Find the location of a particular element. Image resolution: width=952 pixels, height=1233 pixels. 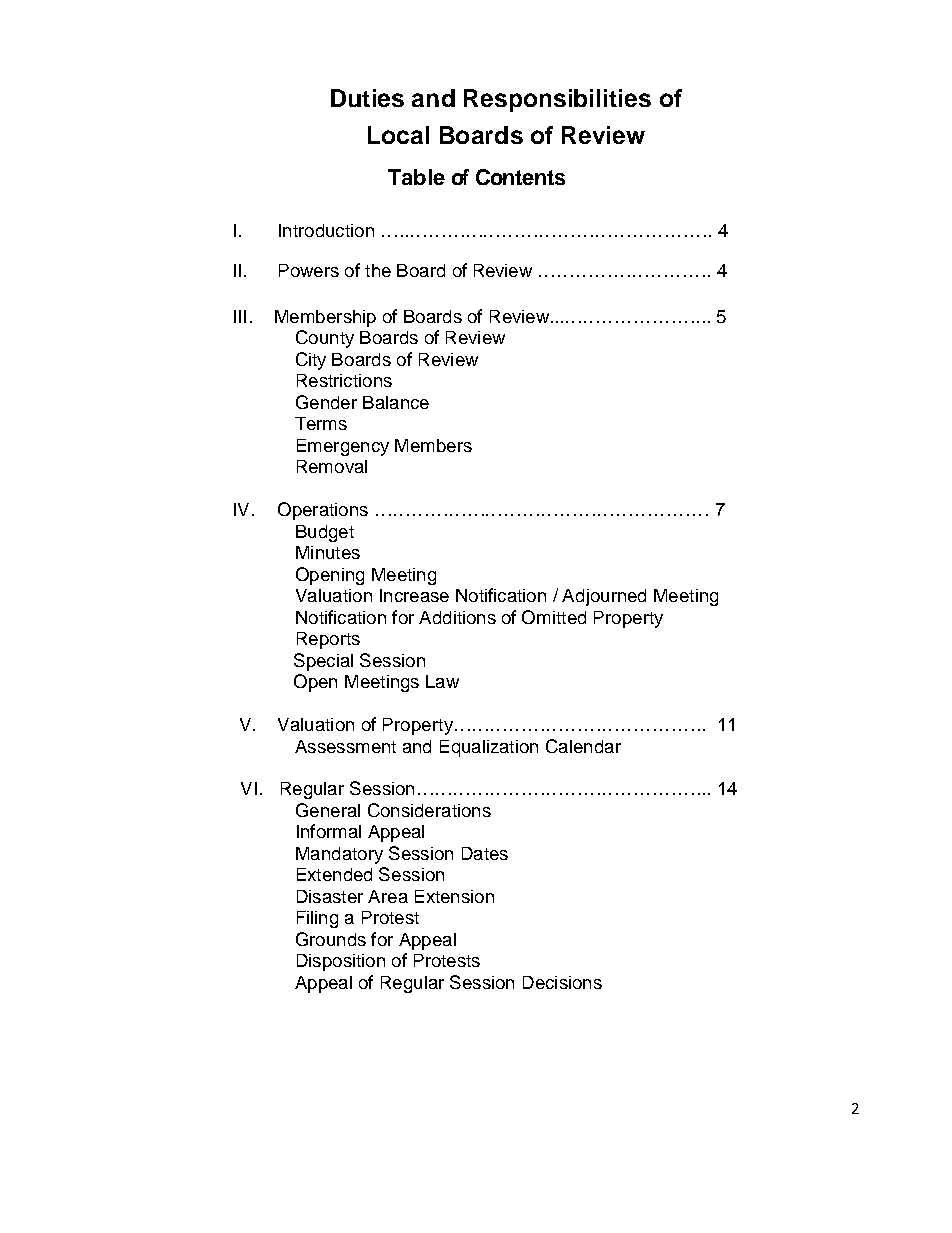

Omitted is located at coordinates (554, 617).
